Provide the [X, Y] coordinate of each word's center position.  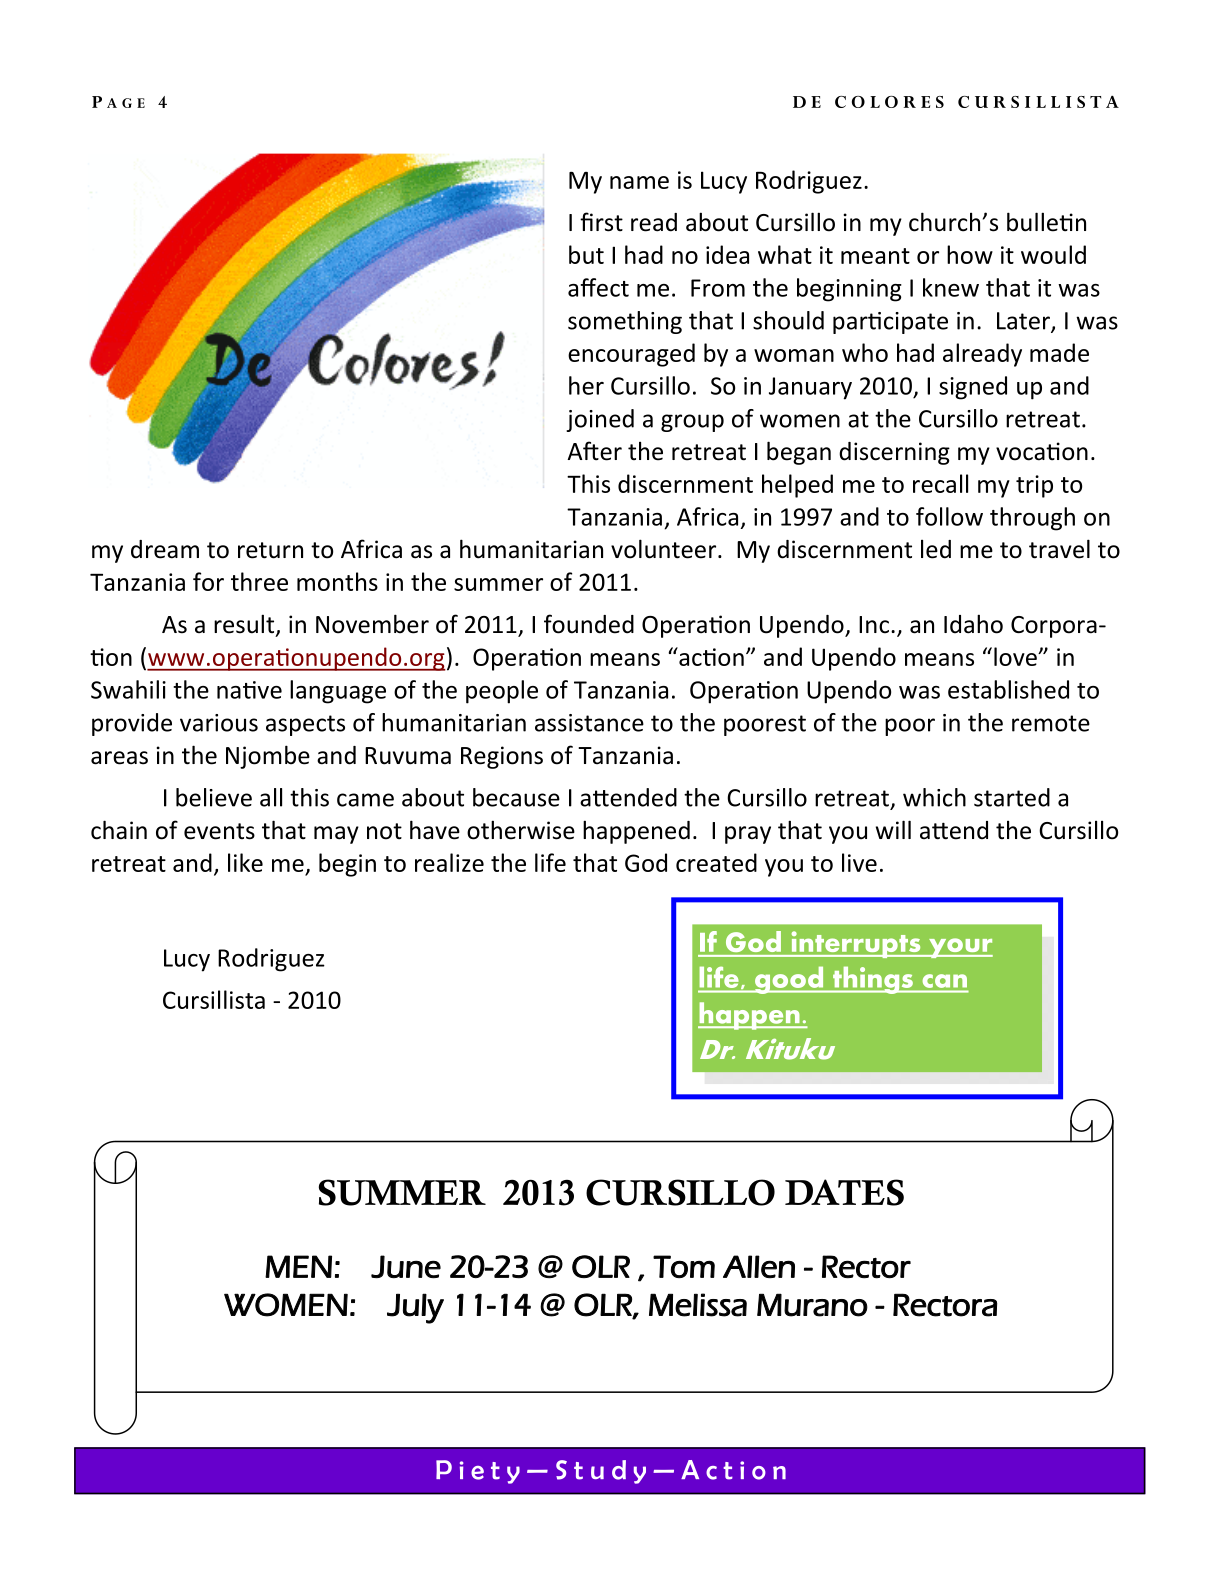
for [208, 581]
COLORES [889, 102]
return [270, 550]
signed [973, 388]
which [934, 797]
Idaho [973, 624]
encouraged [631, 355]
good [789, 980]
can [945, 981]
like [245, 862]
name [639, 182]
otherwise [521, 830]
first [601, 222]
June [406, 1267]
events [219, 831]
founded [589, 624]
